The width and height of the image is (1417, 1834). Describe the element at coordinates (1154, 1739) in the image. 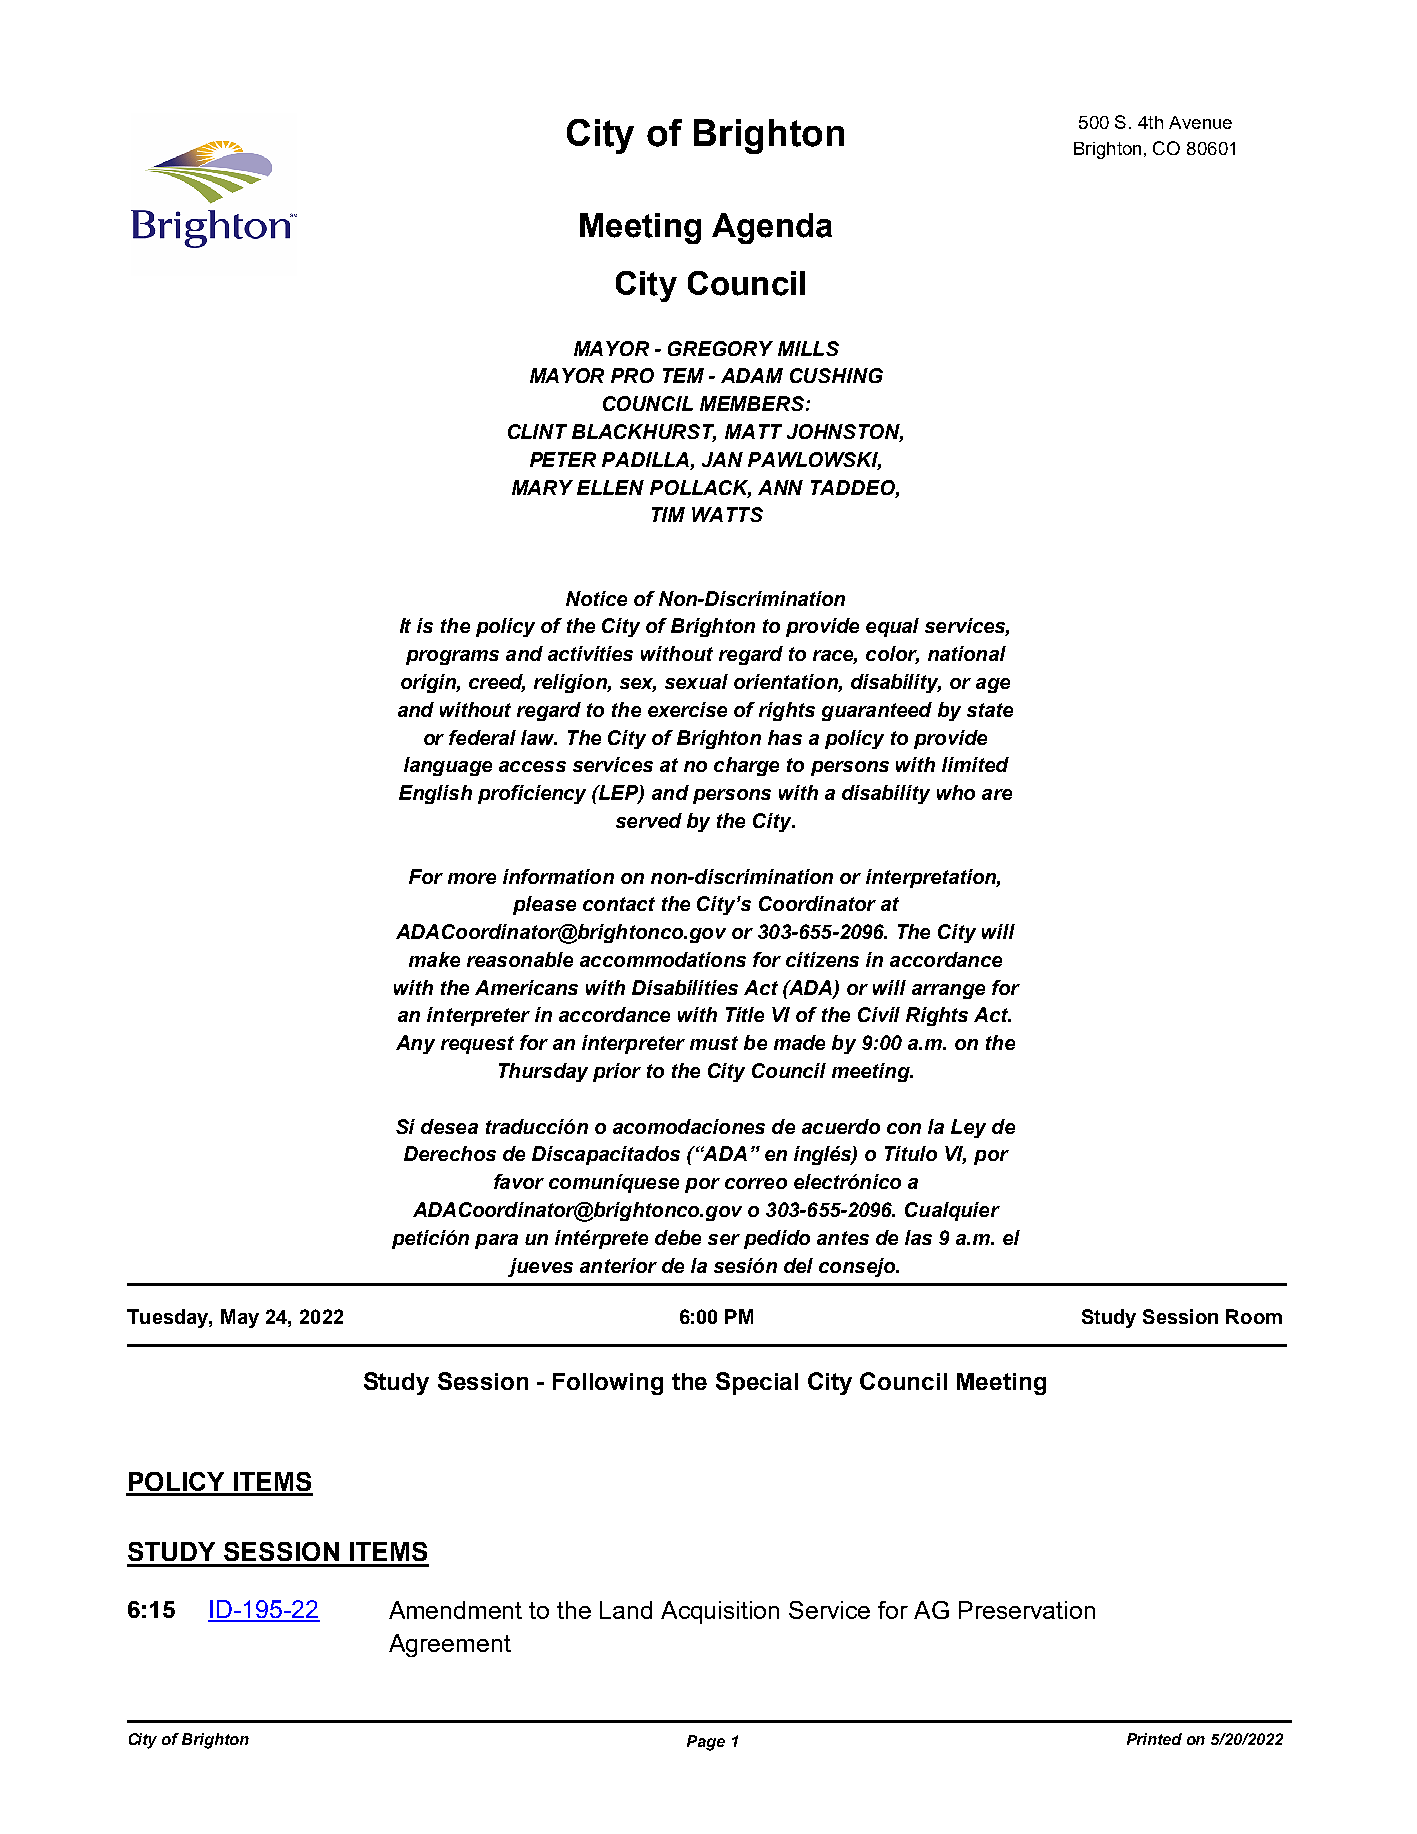

I see `Printed` at that location.
